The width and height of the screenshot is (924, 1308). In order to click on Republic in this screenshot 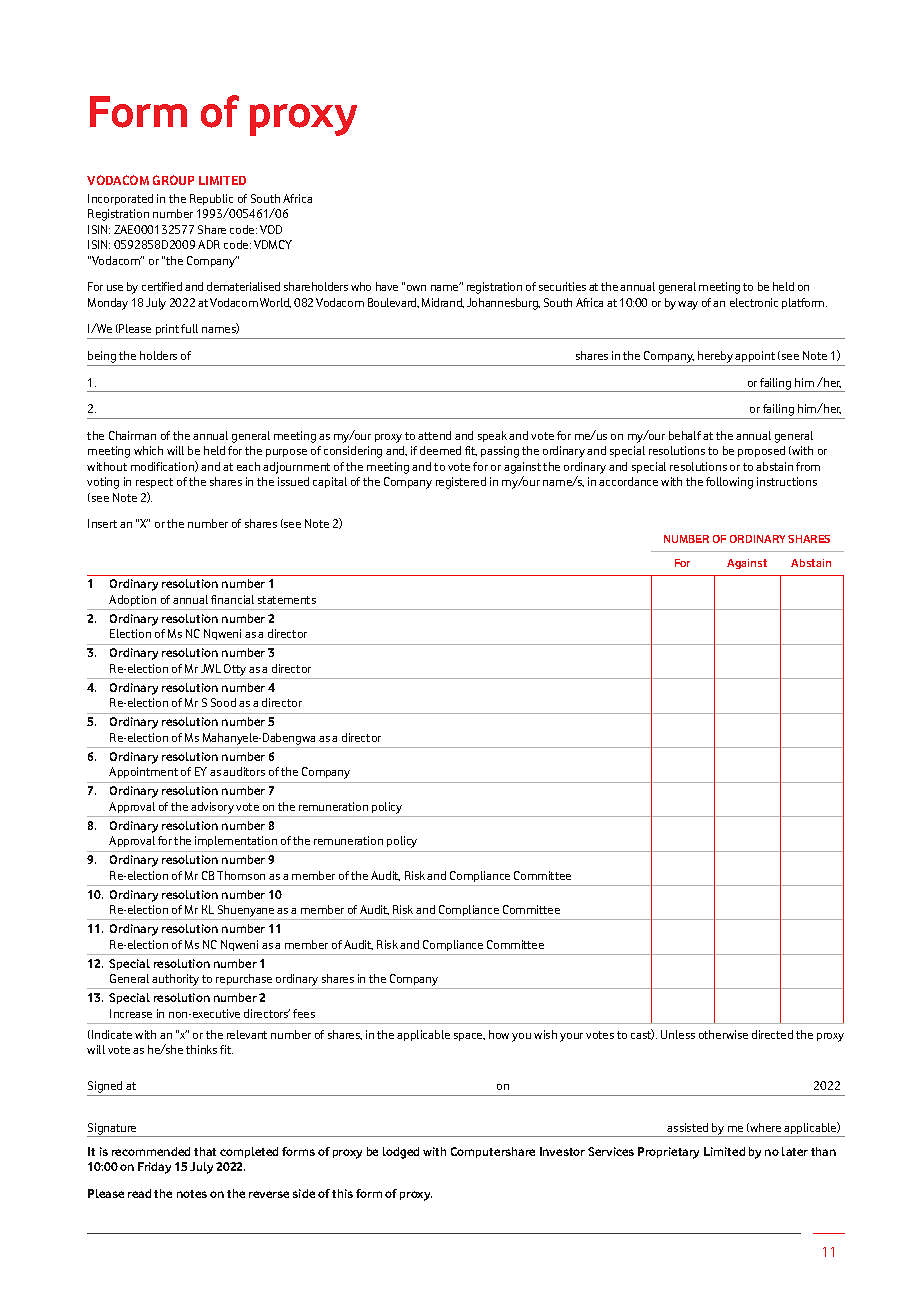, I will do `click(211, 199)`.
